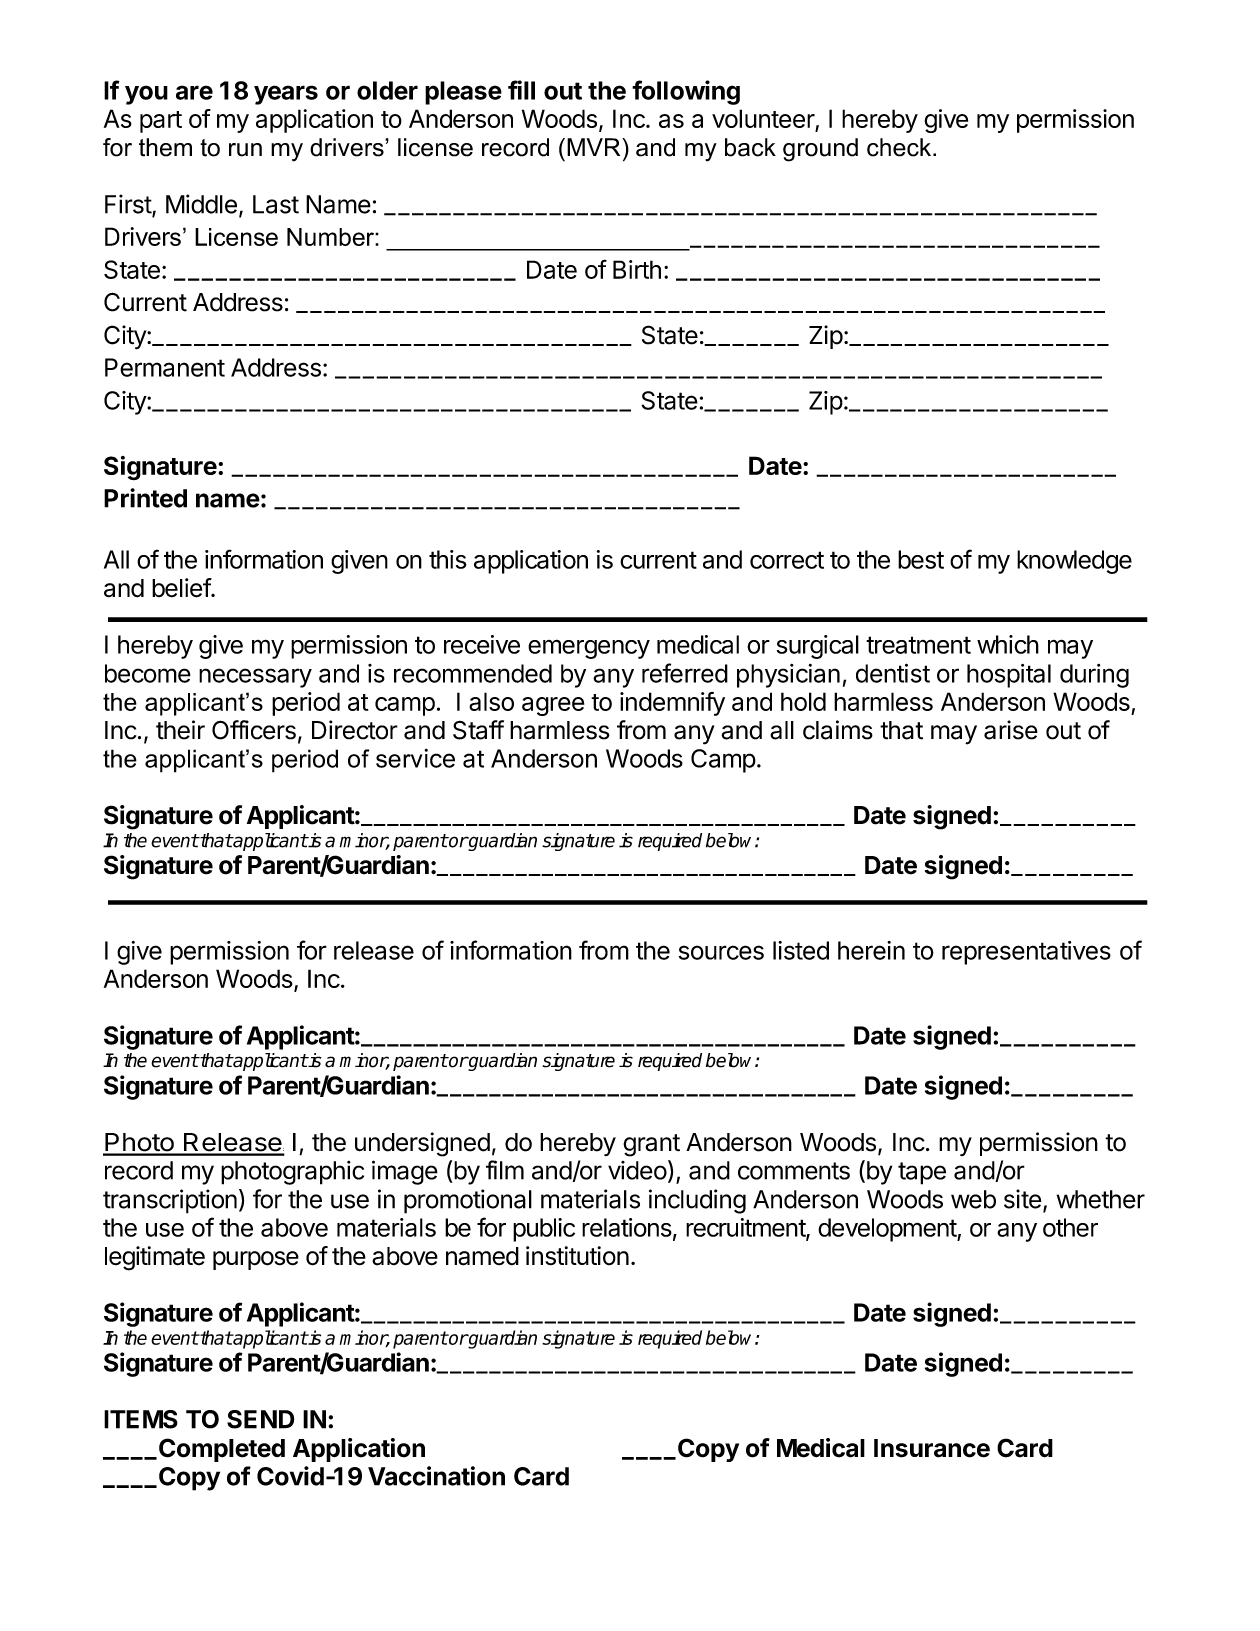 The width and height of the document is (1260, 1631). What do you see at coordinates (245, 150) in the document?
I see `run` at bounding box center [245, 150].
